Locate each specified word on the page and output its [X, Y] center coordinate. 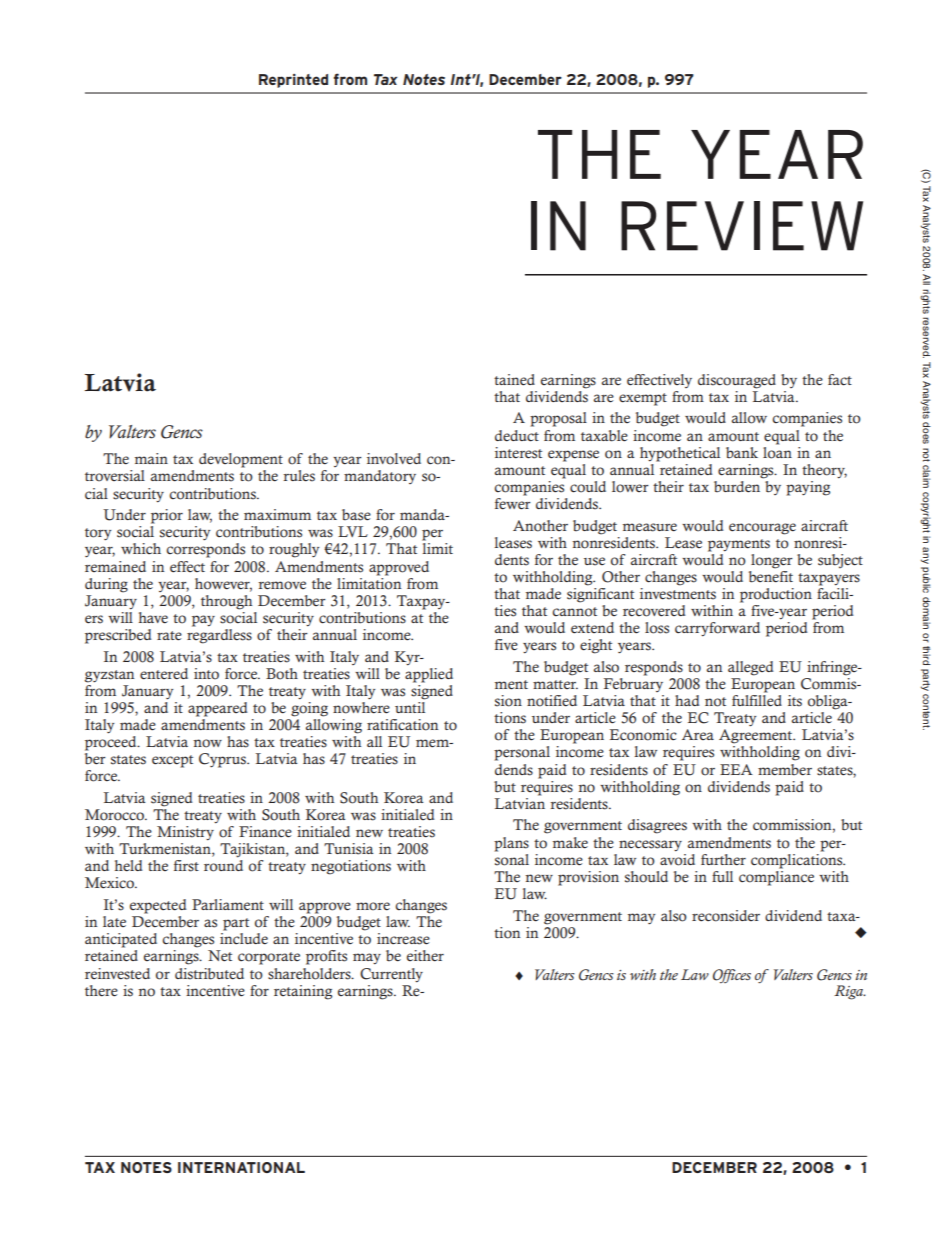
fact [840, 380]
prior [167, 516]
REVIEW [742, 226]
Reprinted [293, 81]
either [425, 956]
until [410, 706]
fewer [513, 502]
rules [299, 476]
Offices [732, 976]
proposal [558, 419]
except [172, 761]
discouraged [737, 381]
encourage [762, 529]
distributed [209, 974]
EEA [736, 769]
